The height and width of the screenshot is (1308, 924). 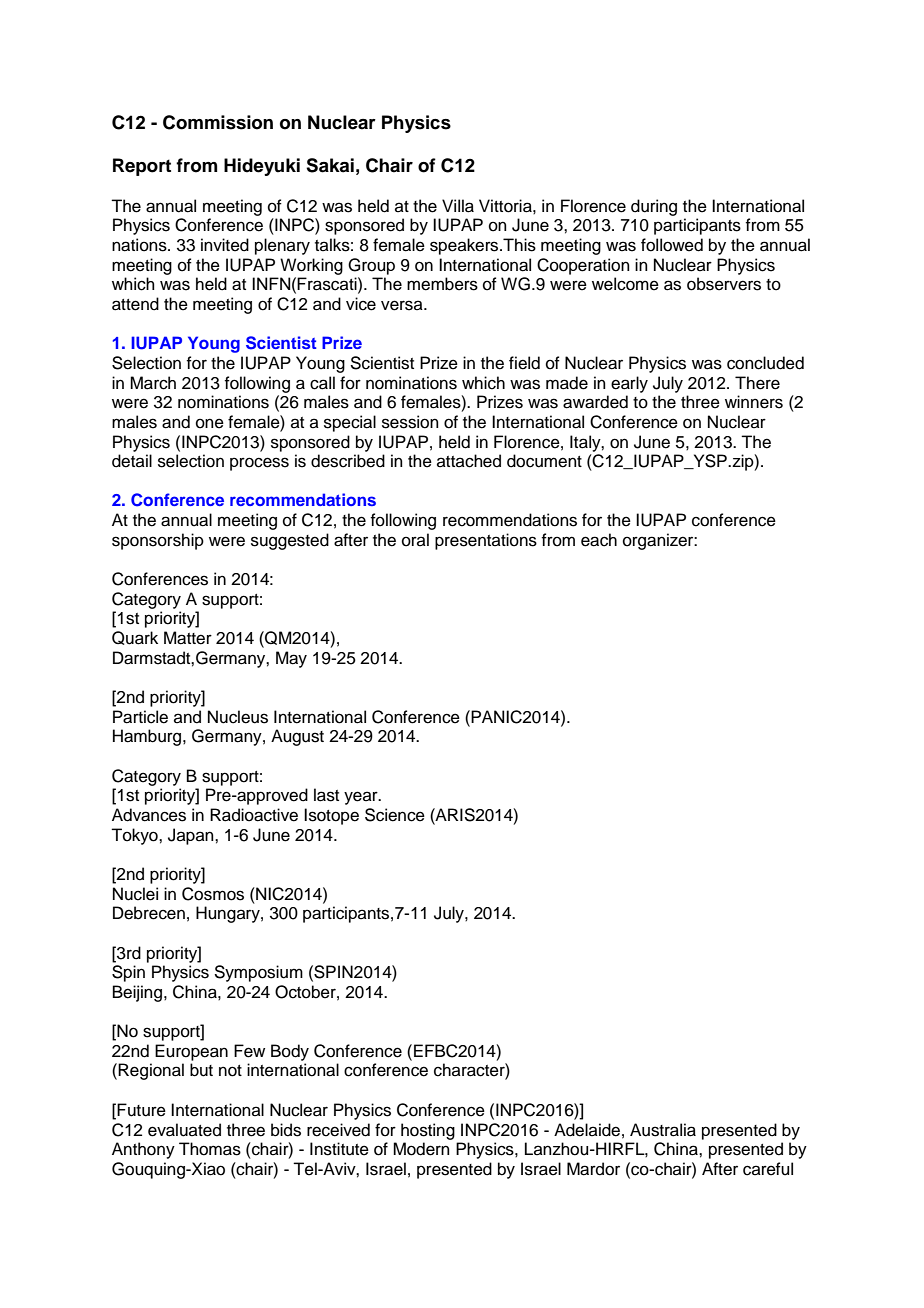 What do you see at coordinates (428, 1131) in the screenshot?
I see `hosting` at bounding box center [428, 1131].
